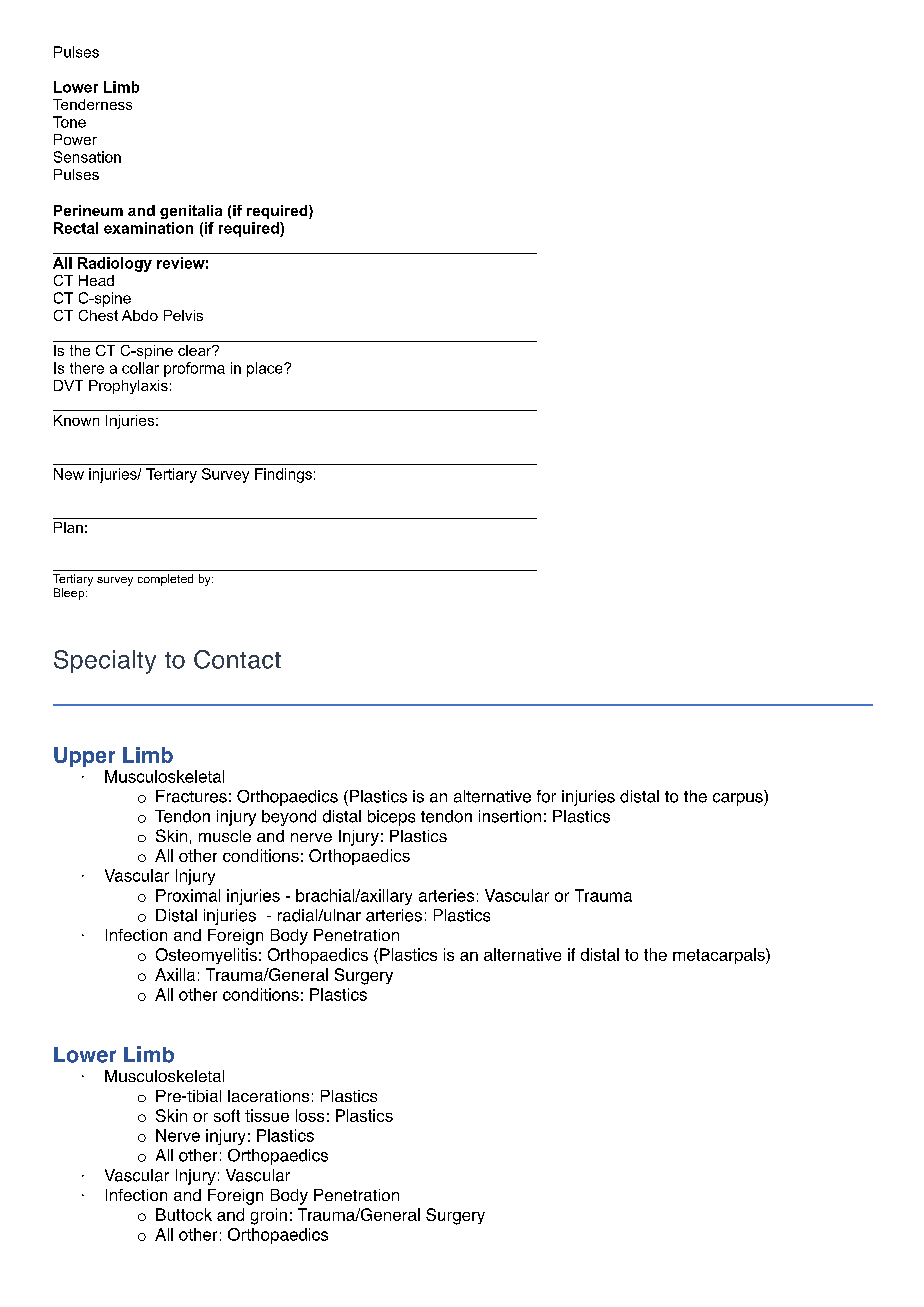  I want to click on place, so click(266, 369).
